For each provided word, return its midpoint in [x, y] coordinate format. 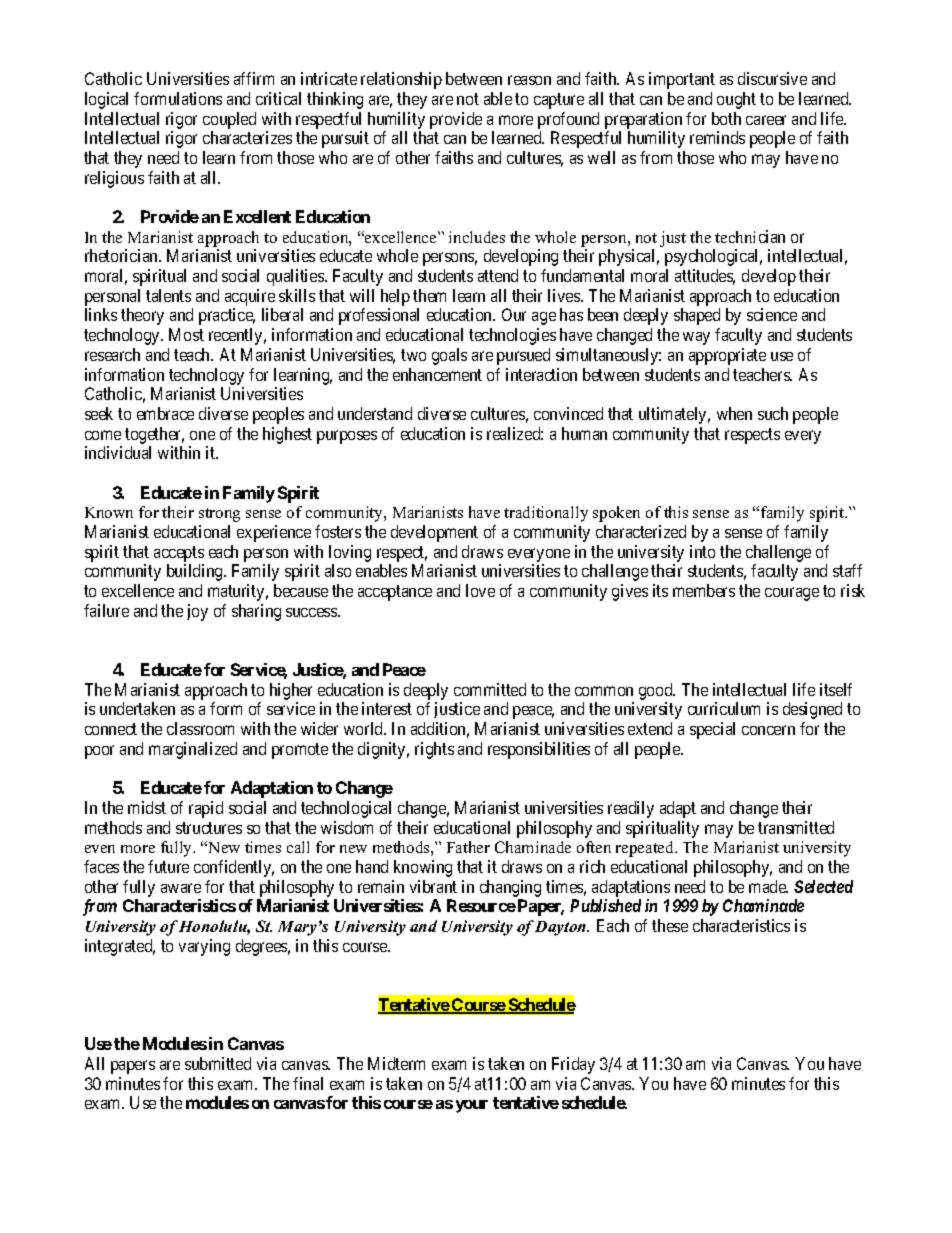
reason [529, 80]
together [154, 435]
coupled [229, 120]
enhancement [437, 374]
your [472, 1106]
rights [434, 750]
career [766, 120]
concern [768, 730]
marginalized [193, 750]
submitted [218, 1063]
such [773, 413]
